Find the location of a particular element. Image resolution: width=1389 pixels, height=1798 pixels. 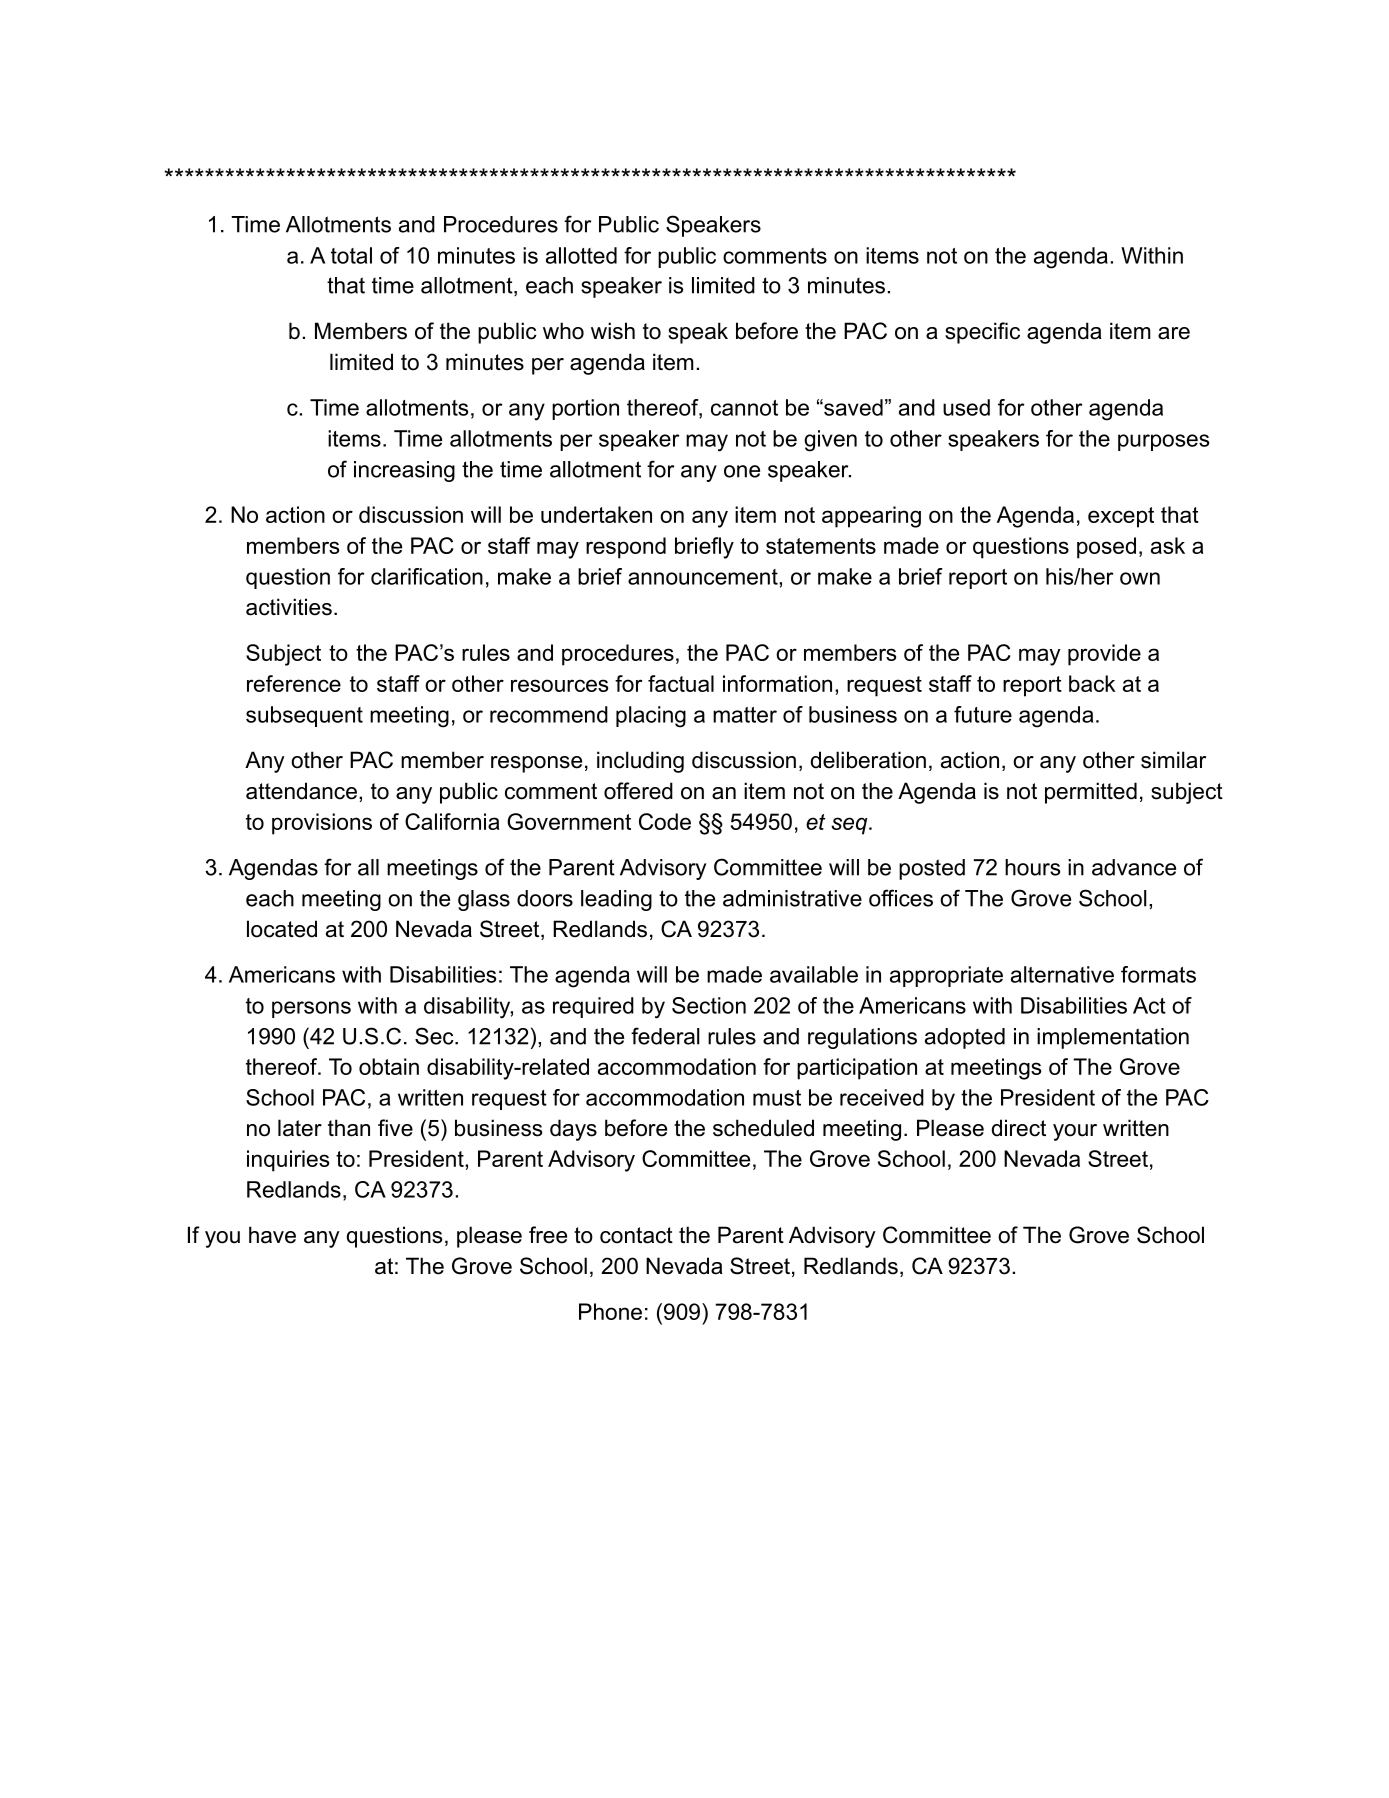

specific is located at coordinates (982, 333).
